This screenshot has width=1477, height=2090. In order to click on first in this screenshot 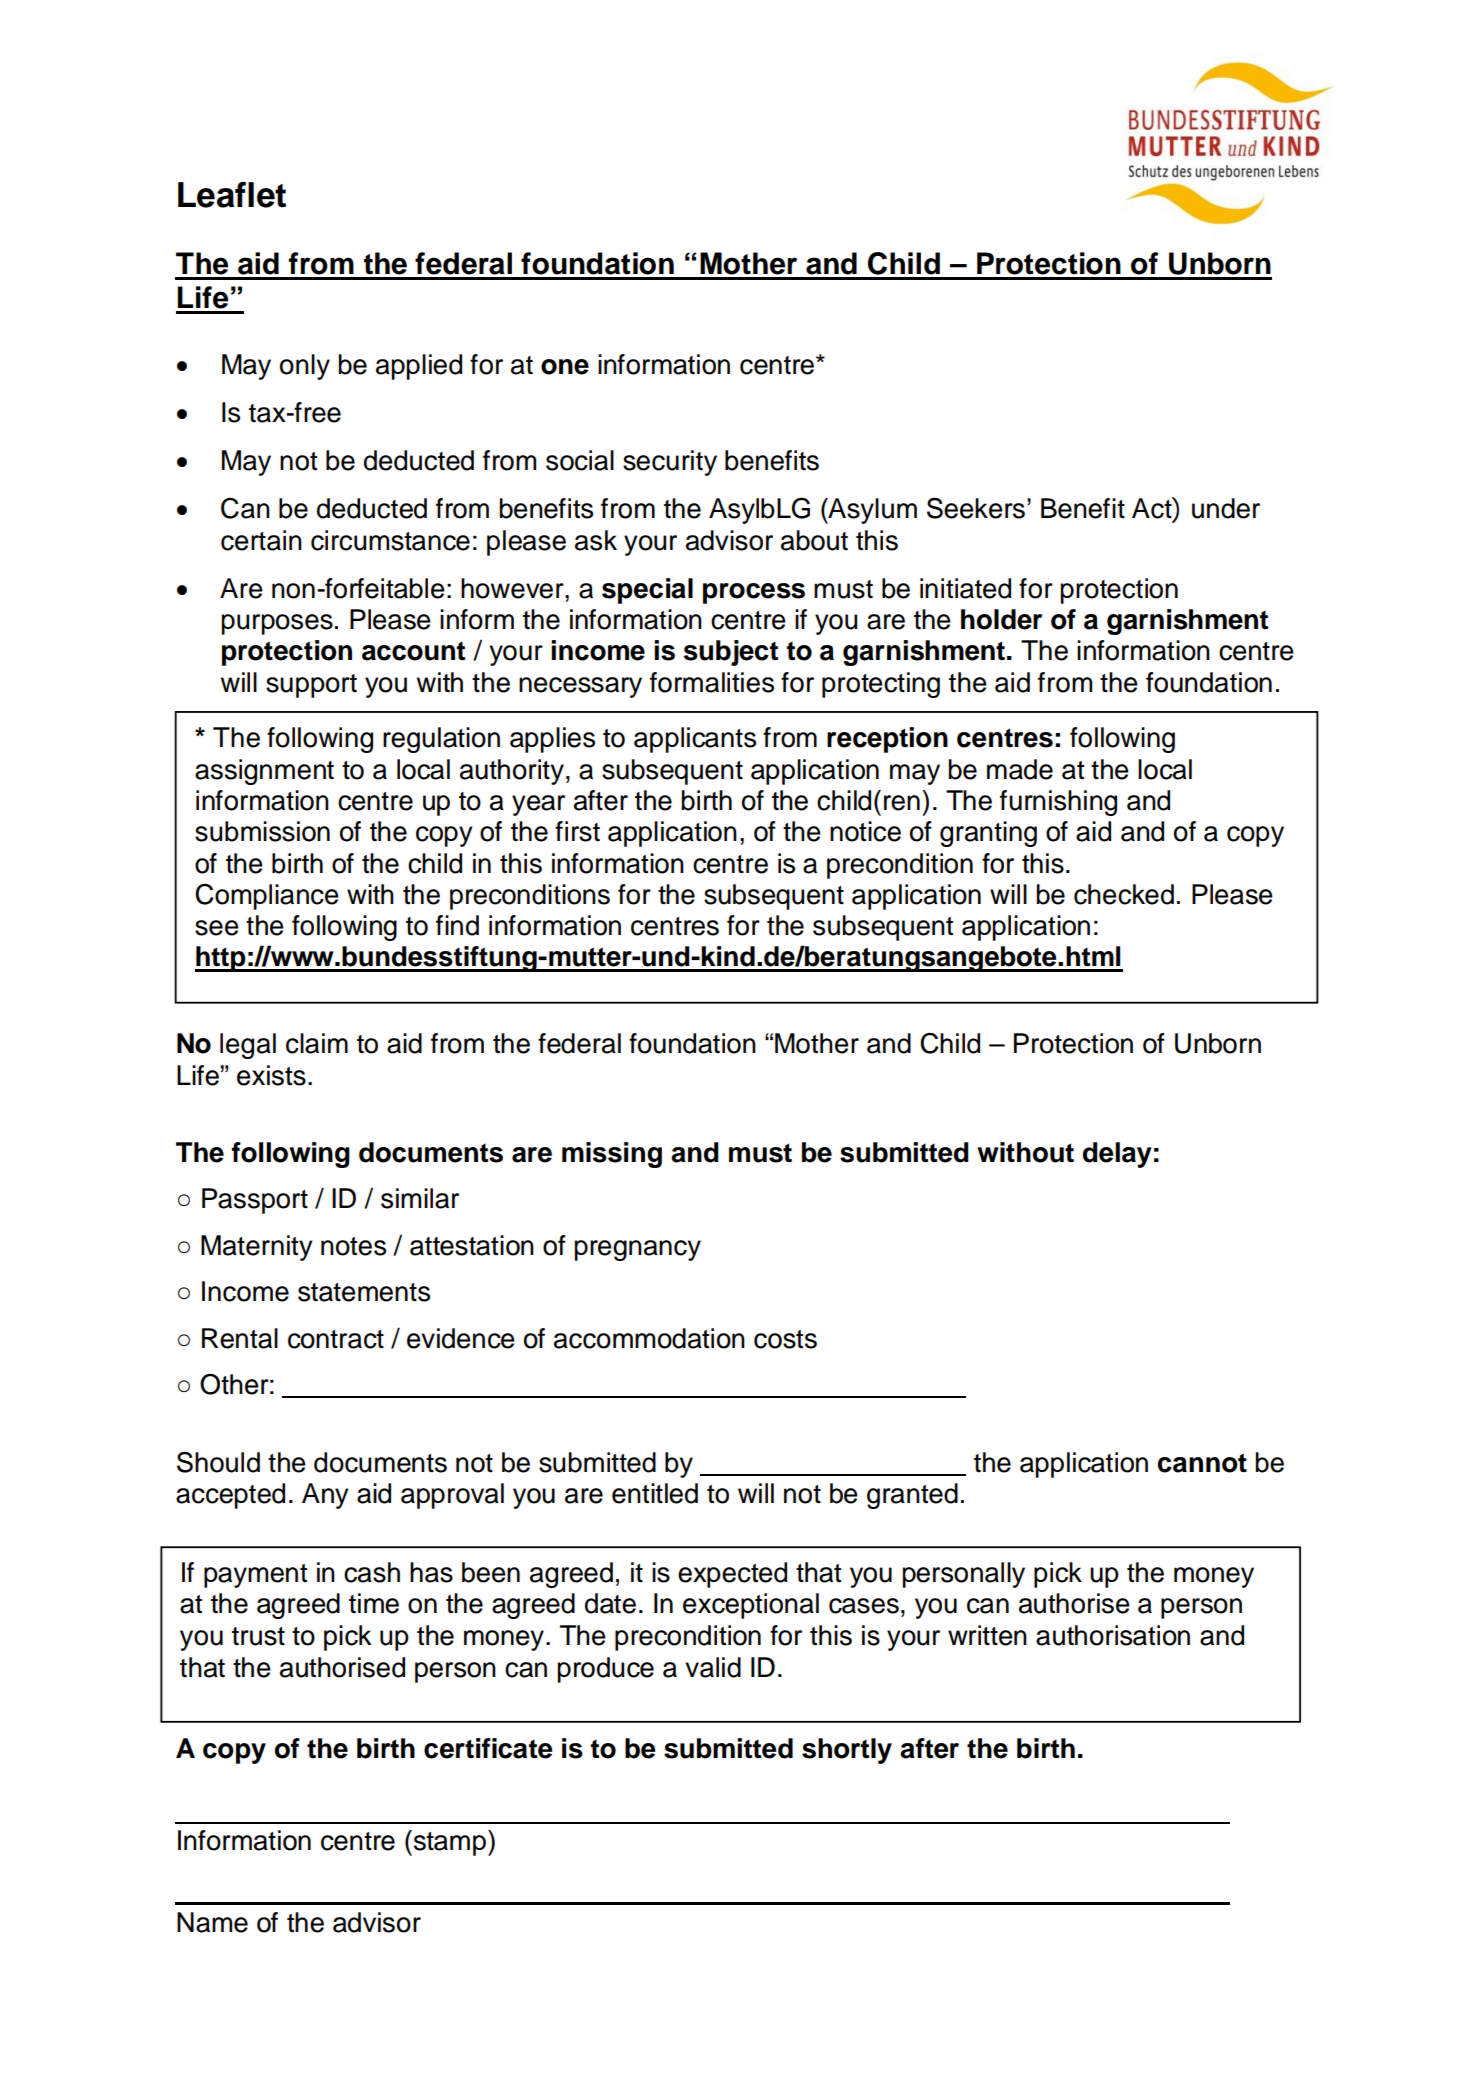, I will do `click(577, 831)`.
